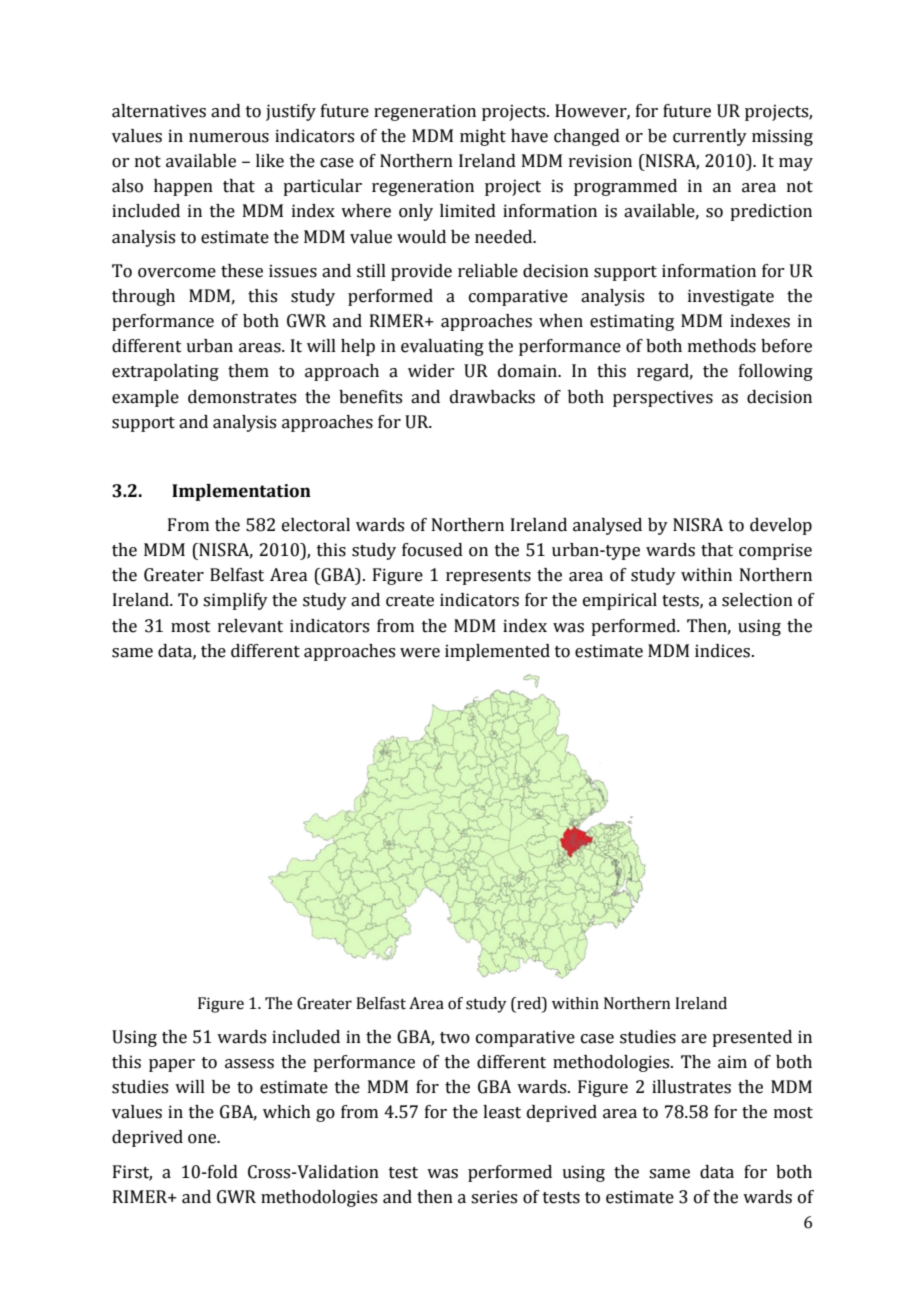 This screenshot has width=924, height=1308. Describe the element at coordinates (494, 1197) in the screenshot. I see `series` at that location.
